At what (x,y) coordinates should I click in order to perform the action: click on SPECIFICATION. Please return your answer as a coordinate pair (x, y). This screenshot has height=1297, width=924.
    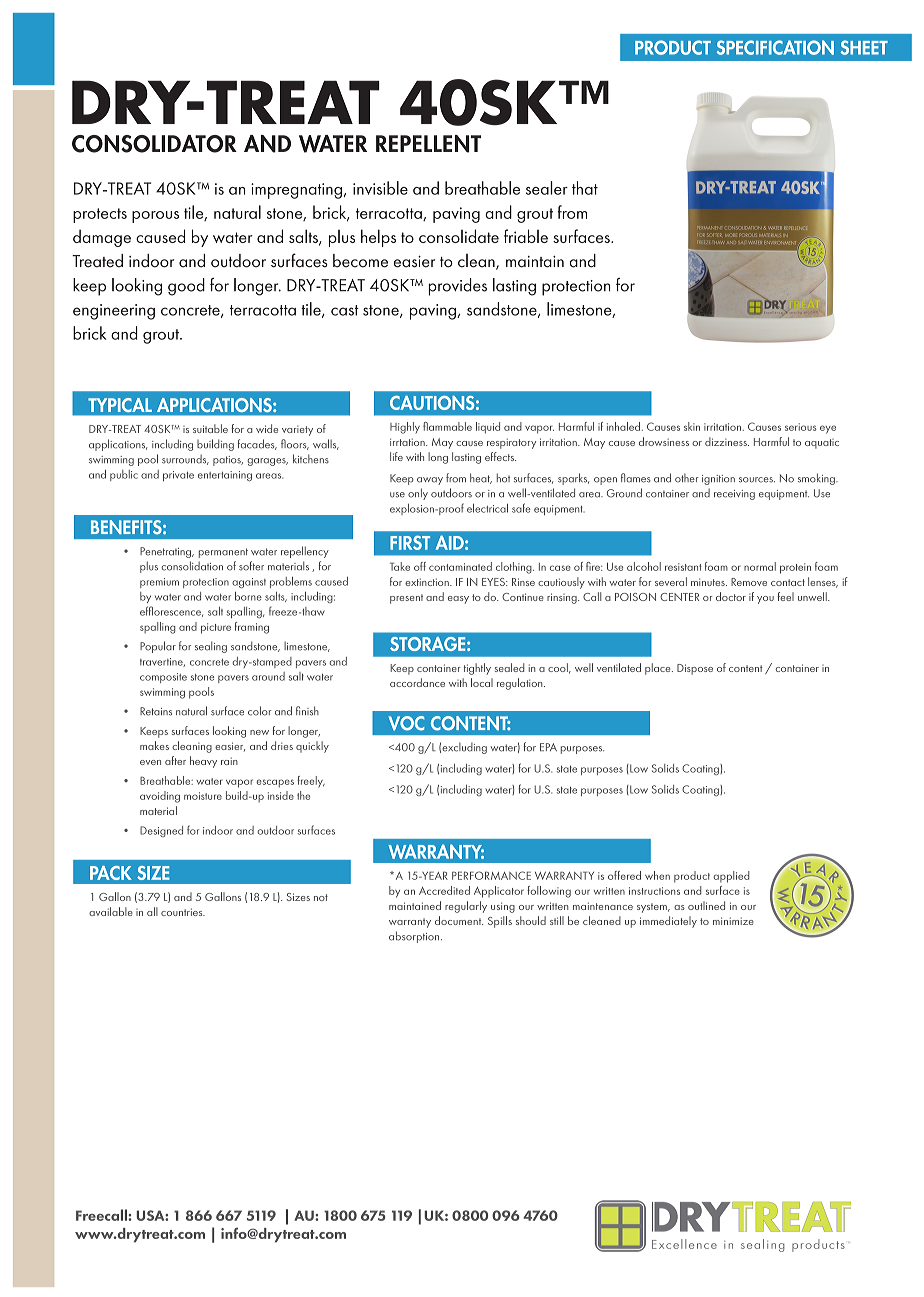
    Looking at the image, I should click on (775, 47).
